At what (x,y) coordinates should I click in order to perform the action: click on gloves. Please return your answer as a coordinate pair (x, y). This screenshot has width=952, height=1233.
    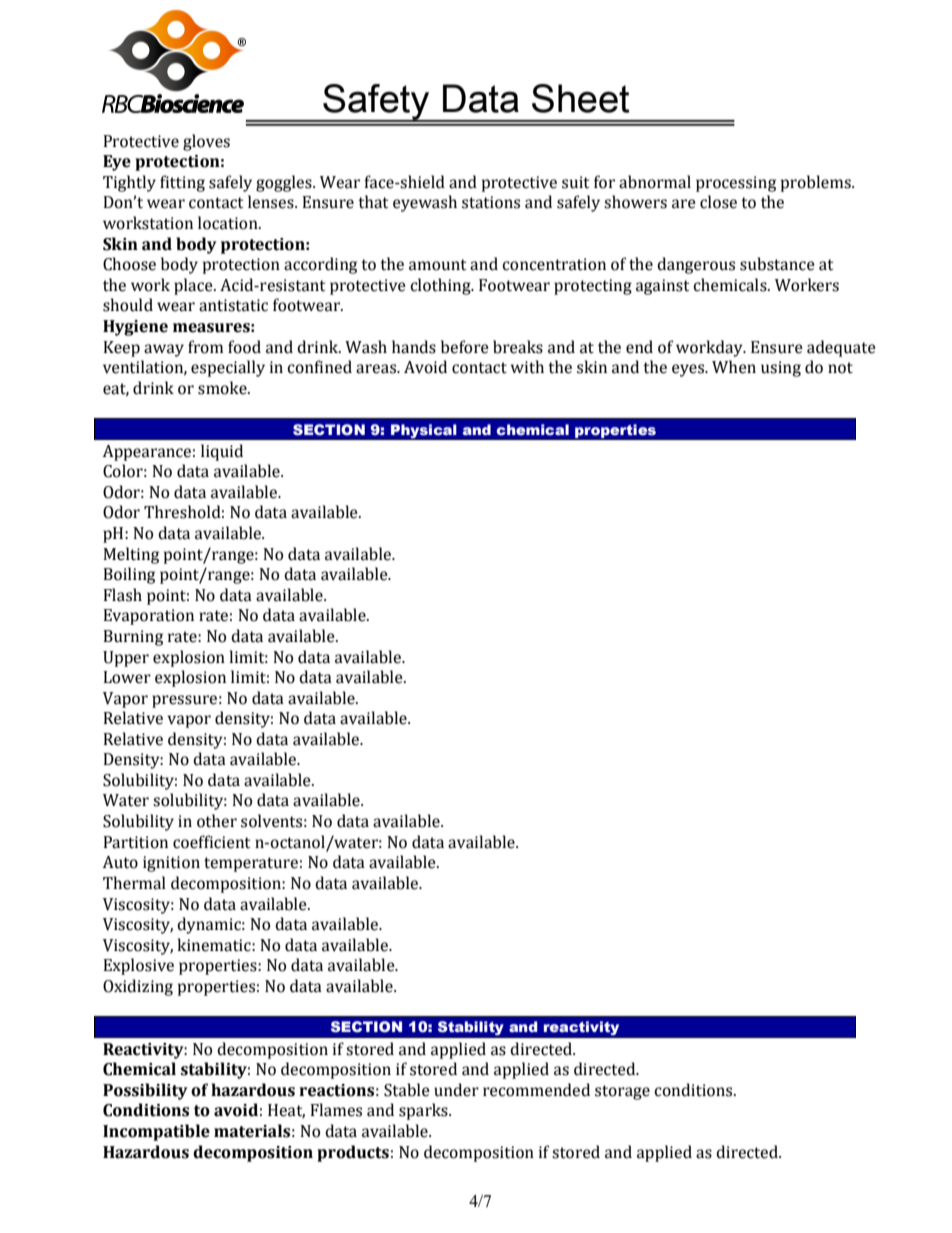
    Looking at the image, I should click on (206, 142).
